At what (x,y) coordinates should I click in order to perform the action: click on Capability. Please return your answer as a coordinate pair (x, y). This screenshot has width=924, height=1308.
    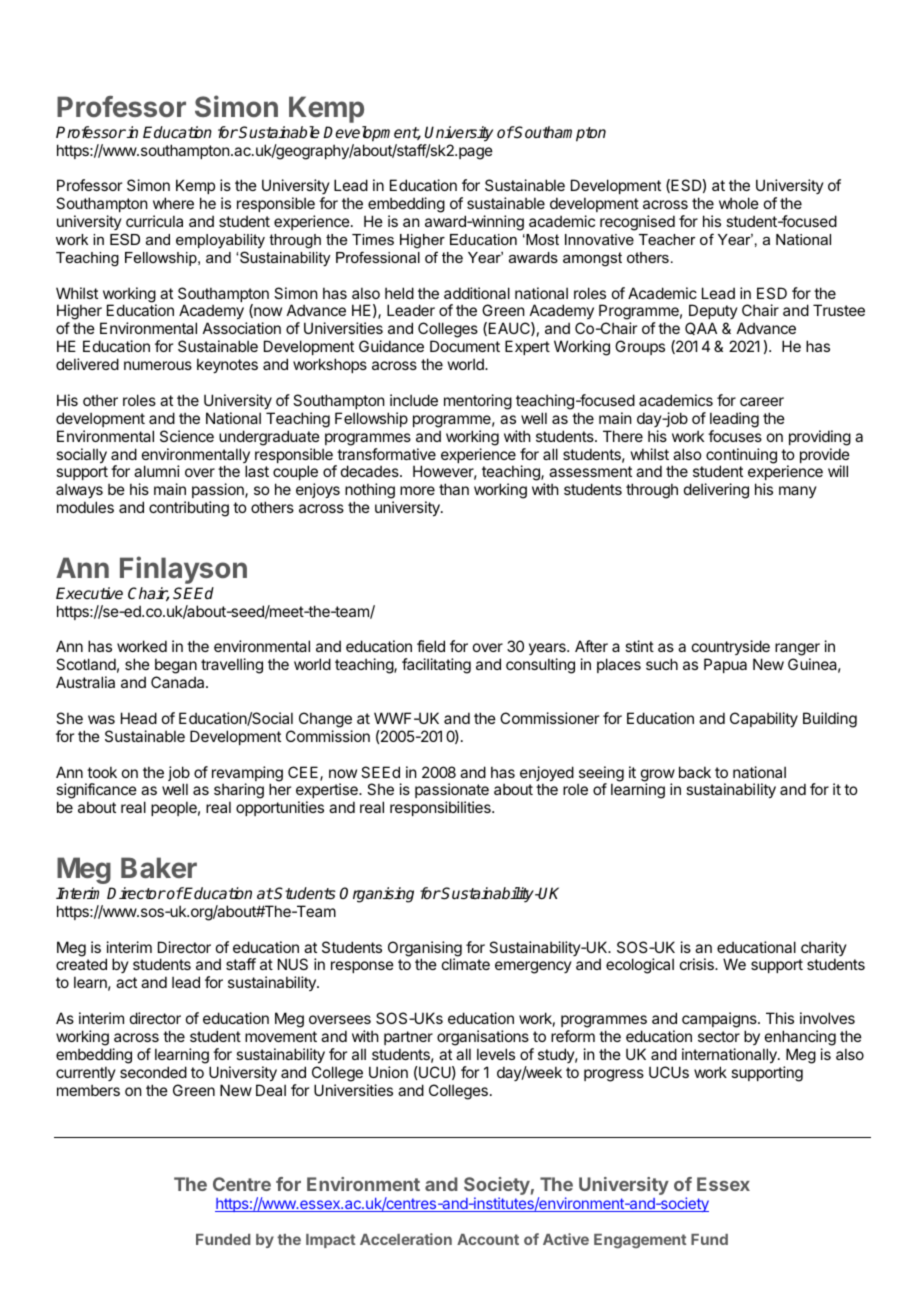
    Looking at the image, I should click on (764, 719).
